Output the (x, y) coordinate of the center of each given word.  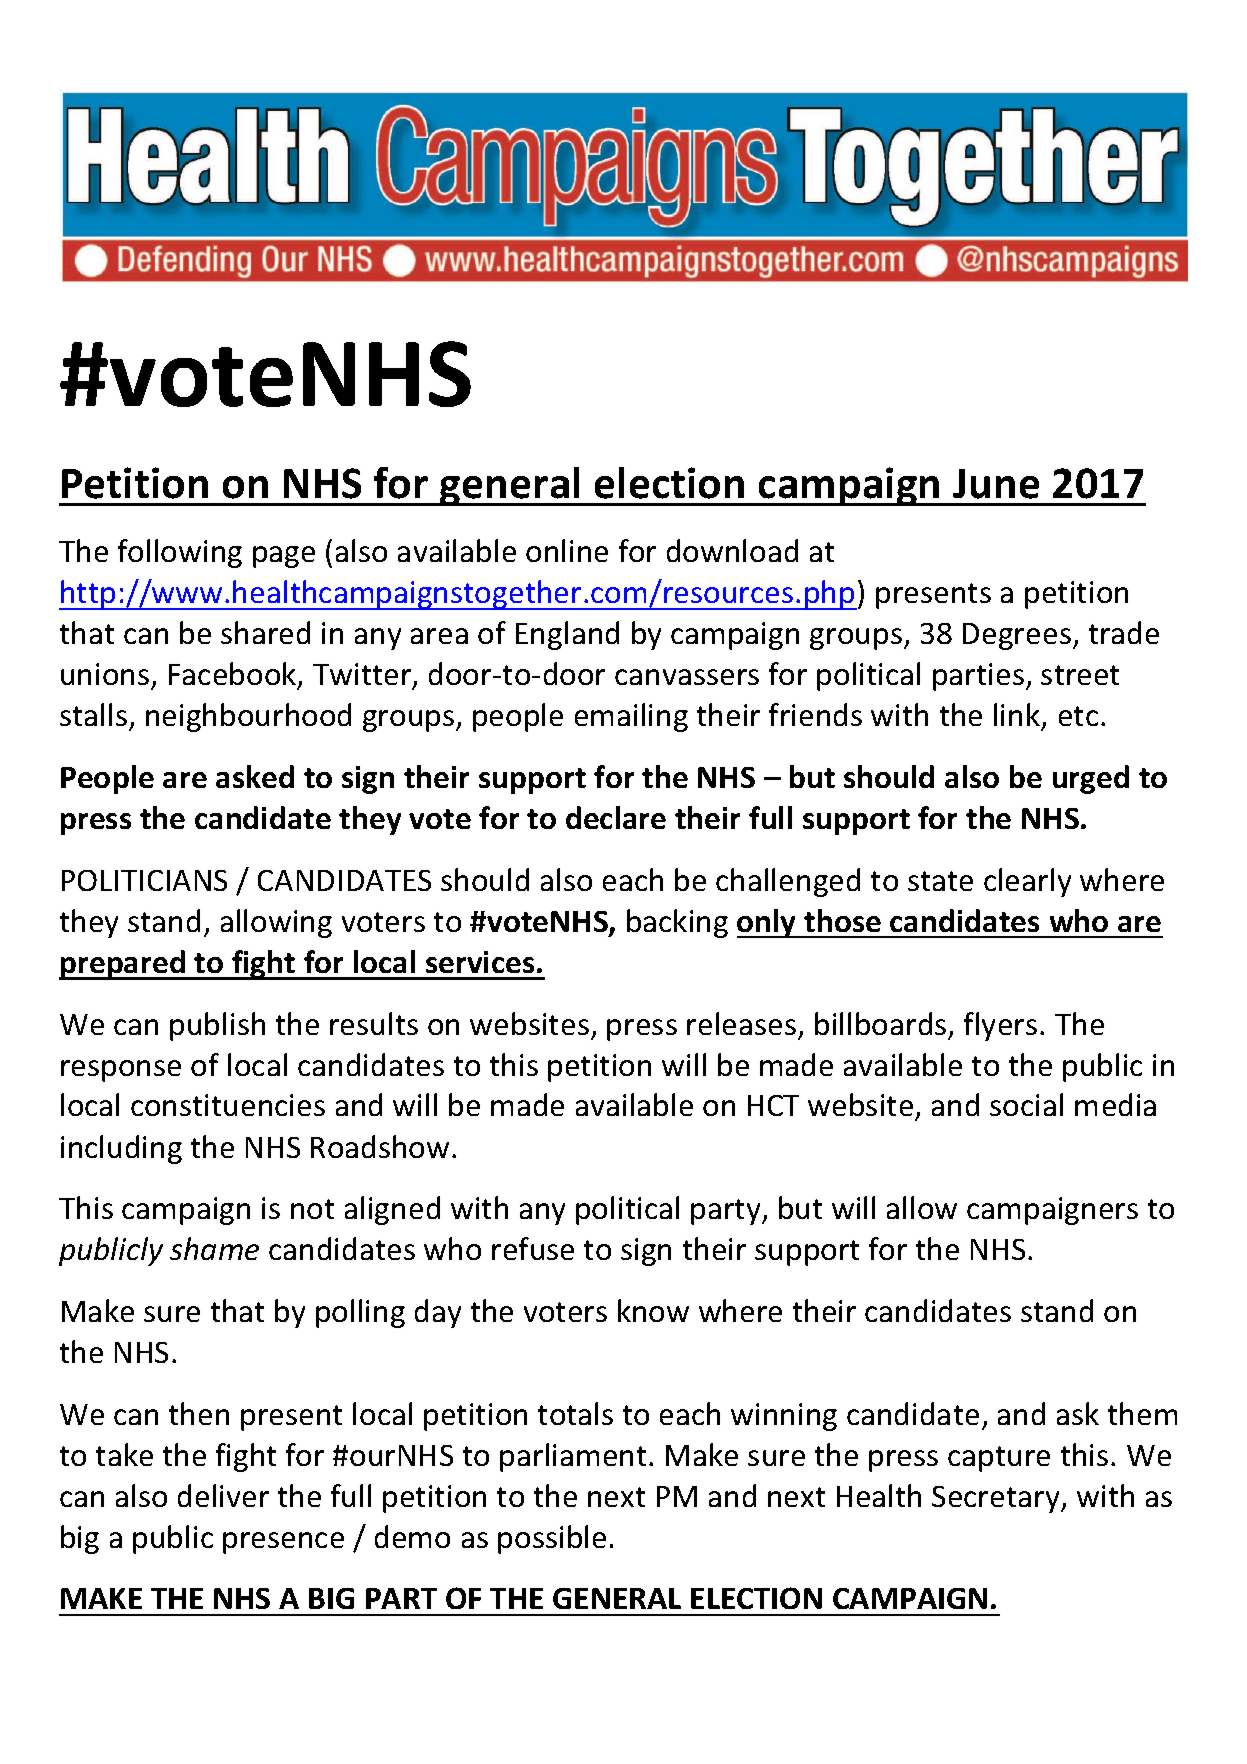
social (1026, 1104)
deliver (223, 1495)
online (567, 550)
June (996, 484)
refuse (533, 1248)
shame (214, 1248)
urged (1091, 779)
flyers (1000, 1026)
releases (741, 1023)
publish (217, 1026)
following (180, 553)
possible (552, 1539)
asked (255, 776)
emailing (631, 717)
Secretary (997, 1499)
